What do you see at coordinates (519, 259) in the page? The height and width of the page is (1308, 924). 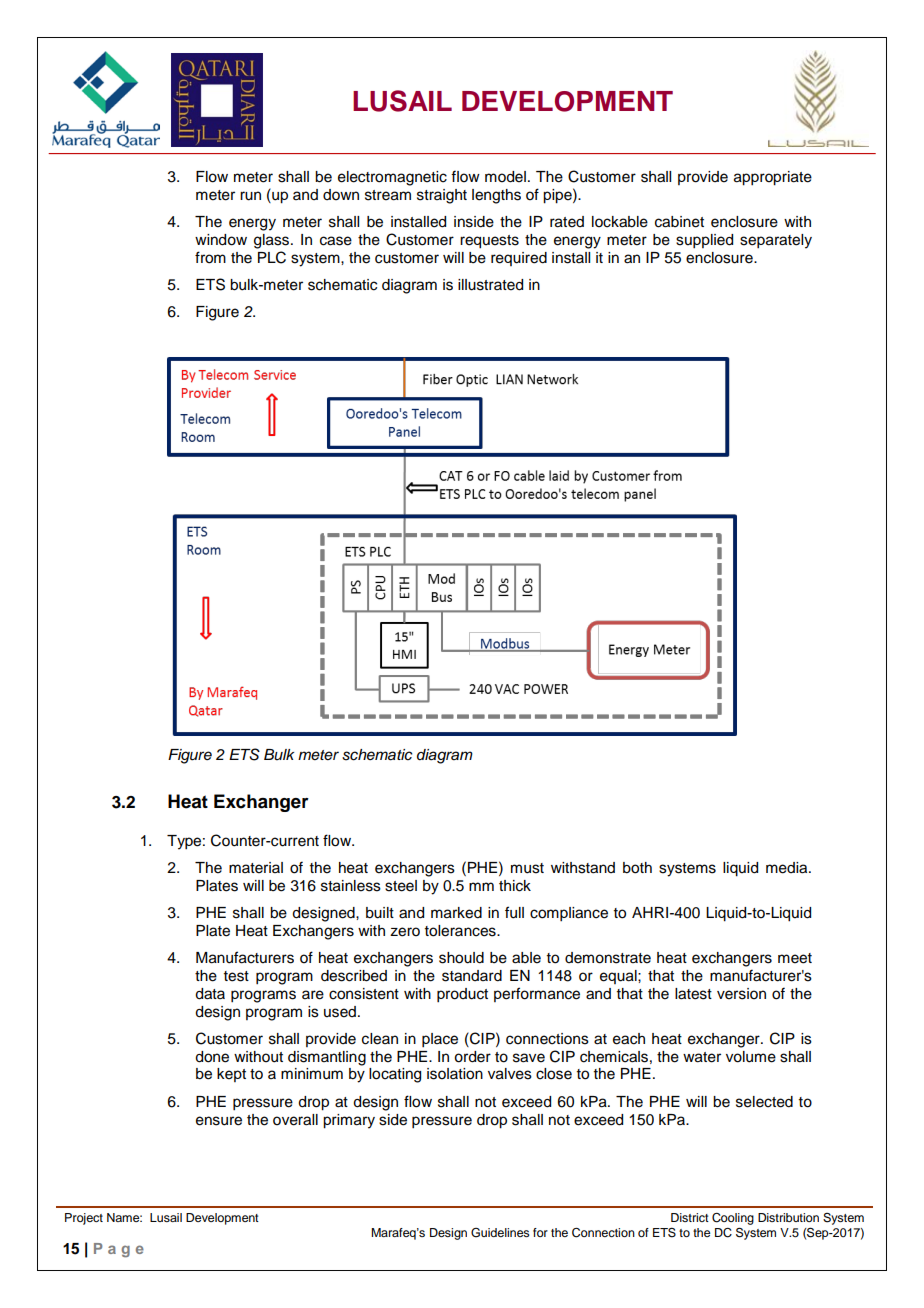 I see `required` at bounding box center [519, 259].
